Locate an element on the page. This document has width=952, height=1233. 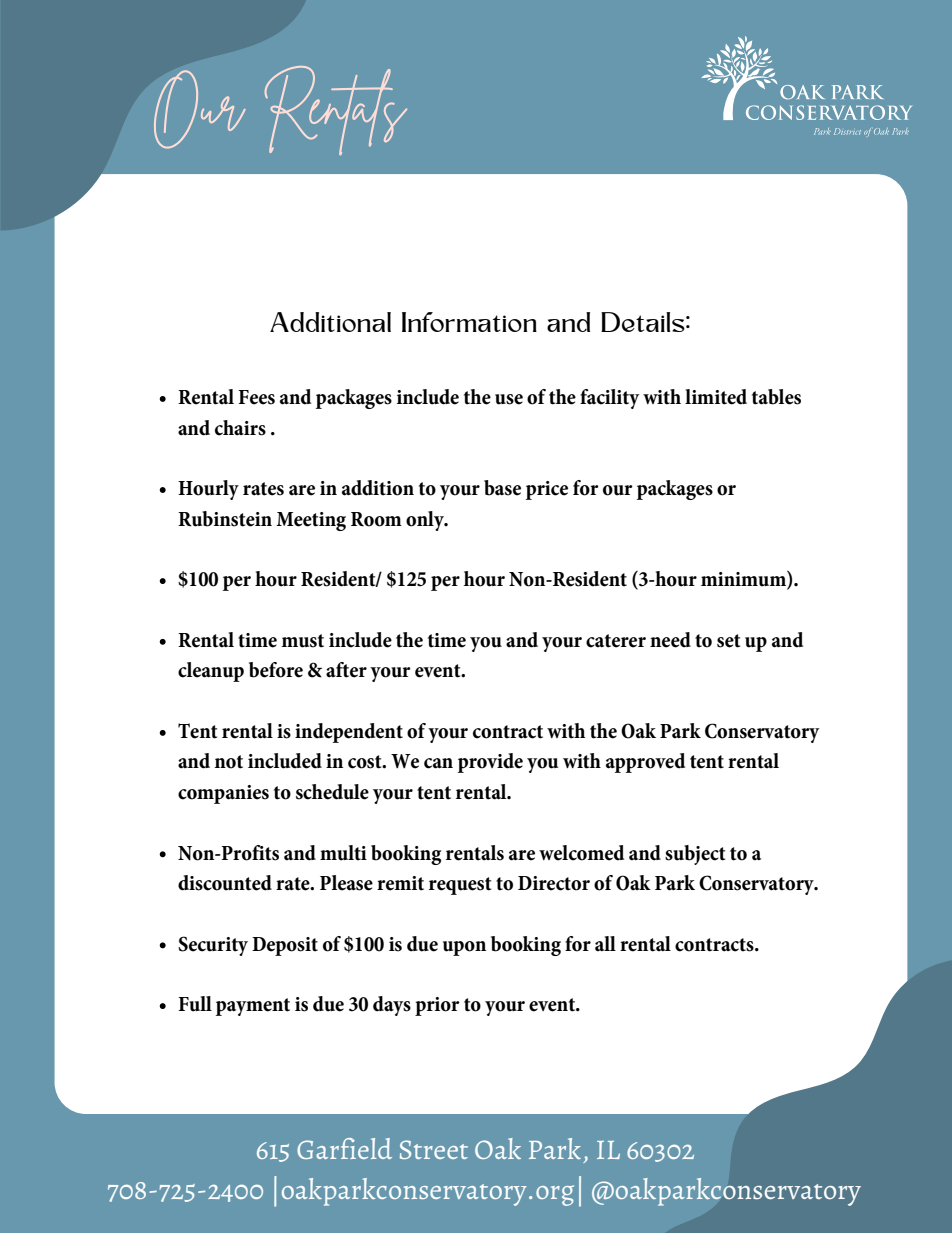
Information is located at coordinates (469, 322).
